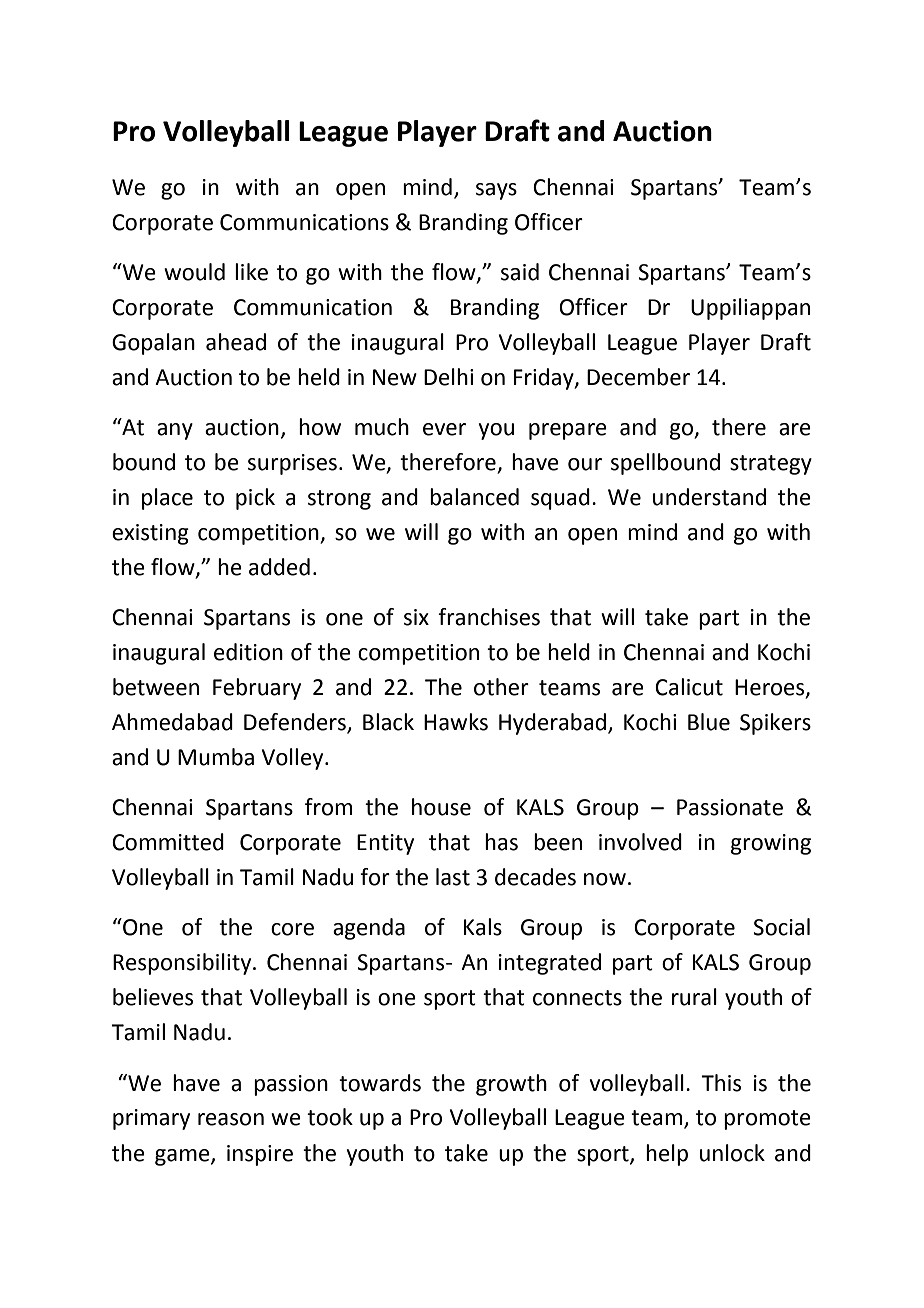 The height and width of the image is (1308, 924). Describe the element at coordinates (732, 1153) in the image. I see `unlock` at that location.
